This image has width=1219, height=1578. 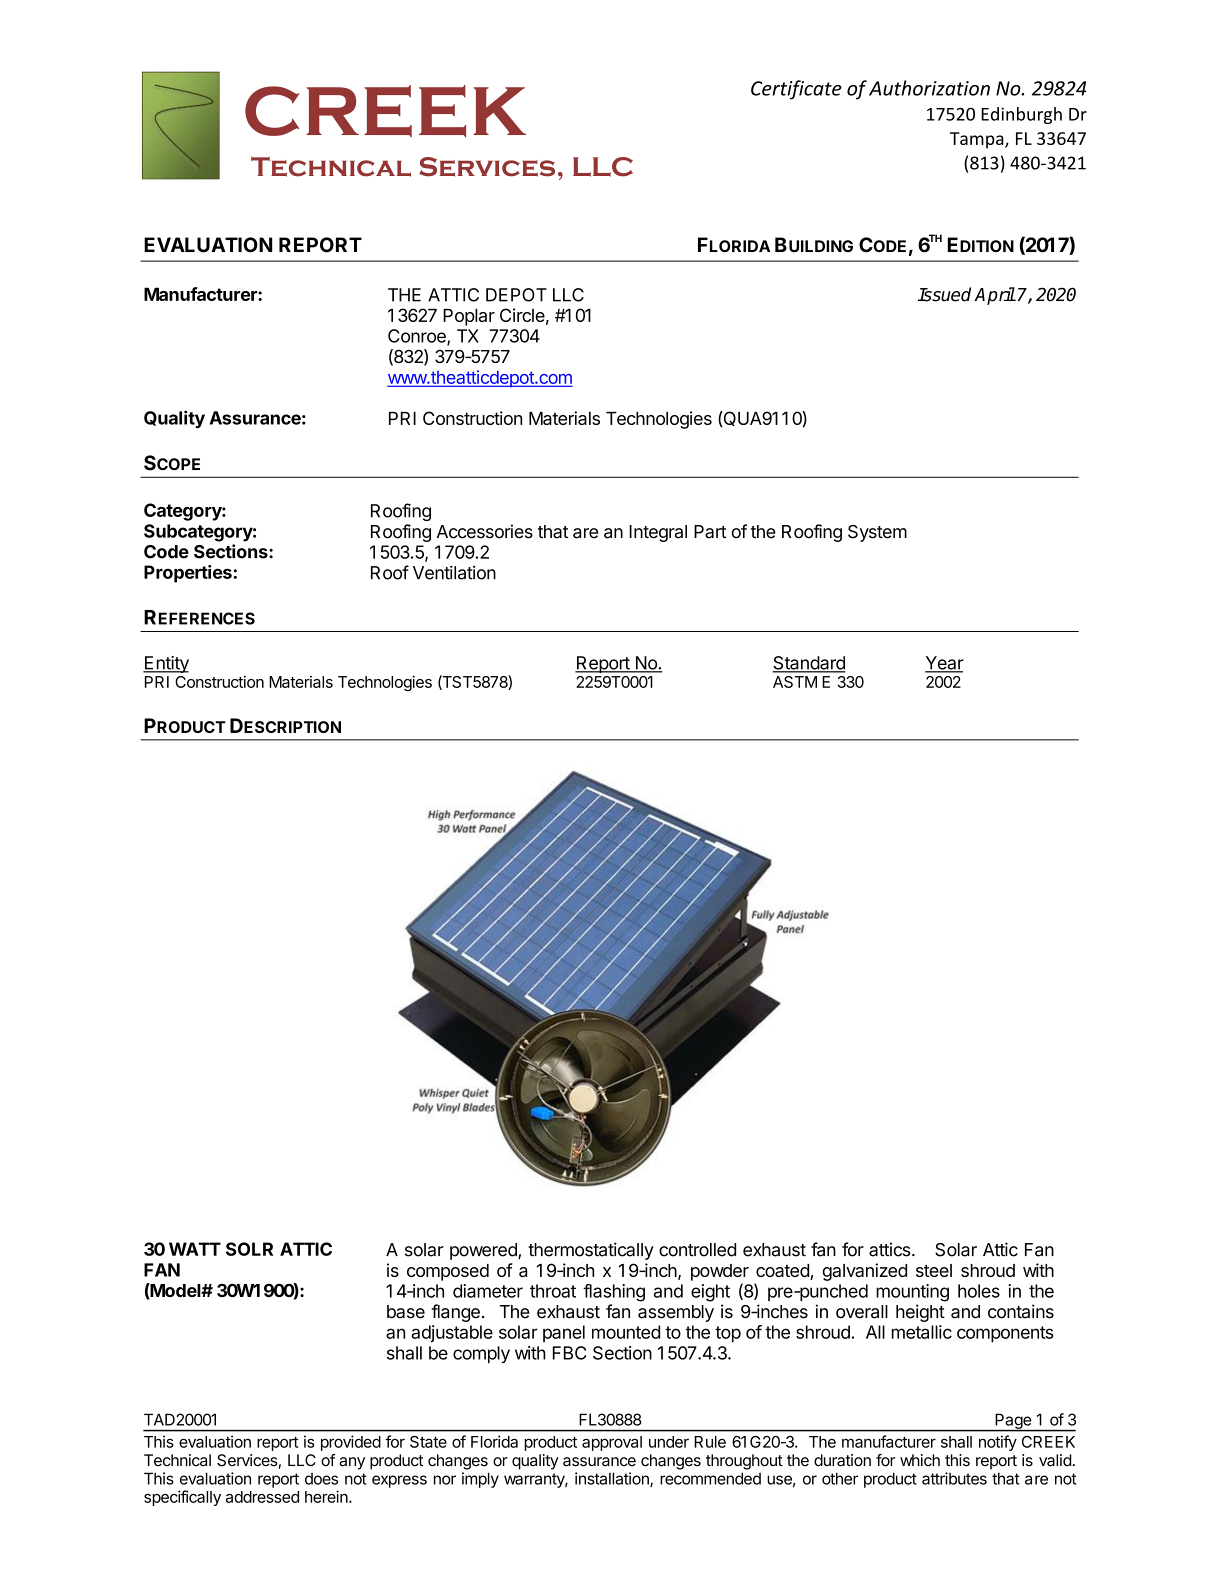 I want to click on addressed, so click(x=262, y=1497).
